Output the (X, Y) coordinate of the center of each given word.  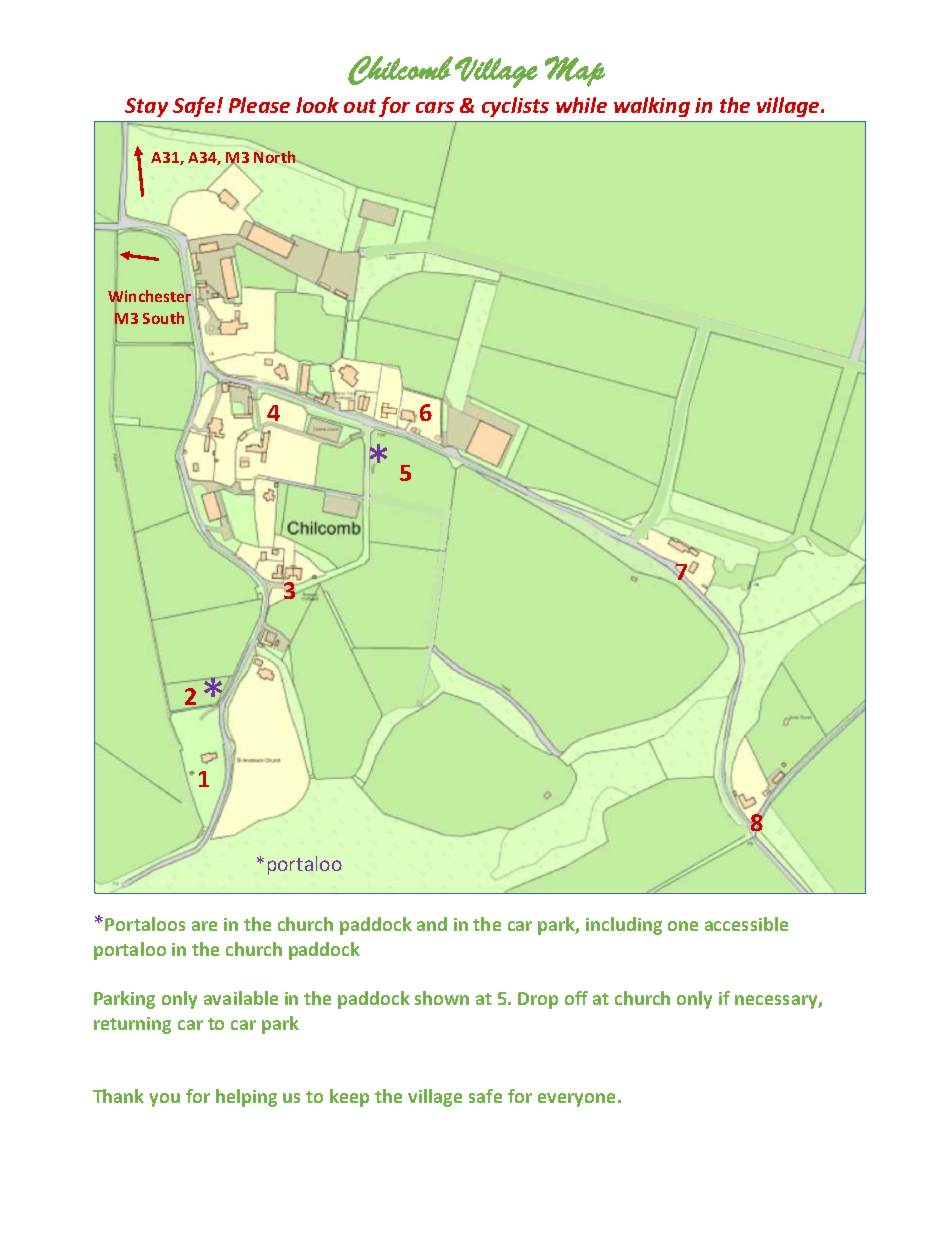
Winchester (149, 295)
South (163, 318)
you (164, 1100)
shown (442, 998)
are (204, 926)
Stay (146, 107)
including (624, 926)
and (432, 924)
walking (652, 107)
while (581, 105)
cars (435, 107)
